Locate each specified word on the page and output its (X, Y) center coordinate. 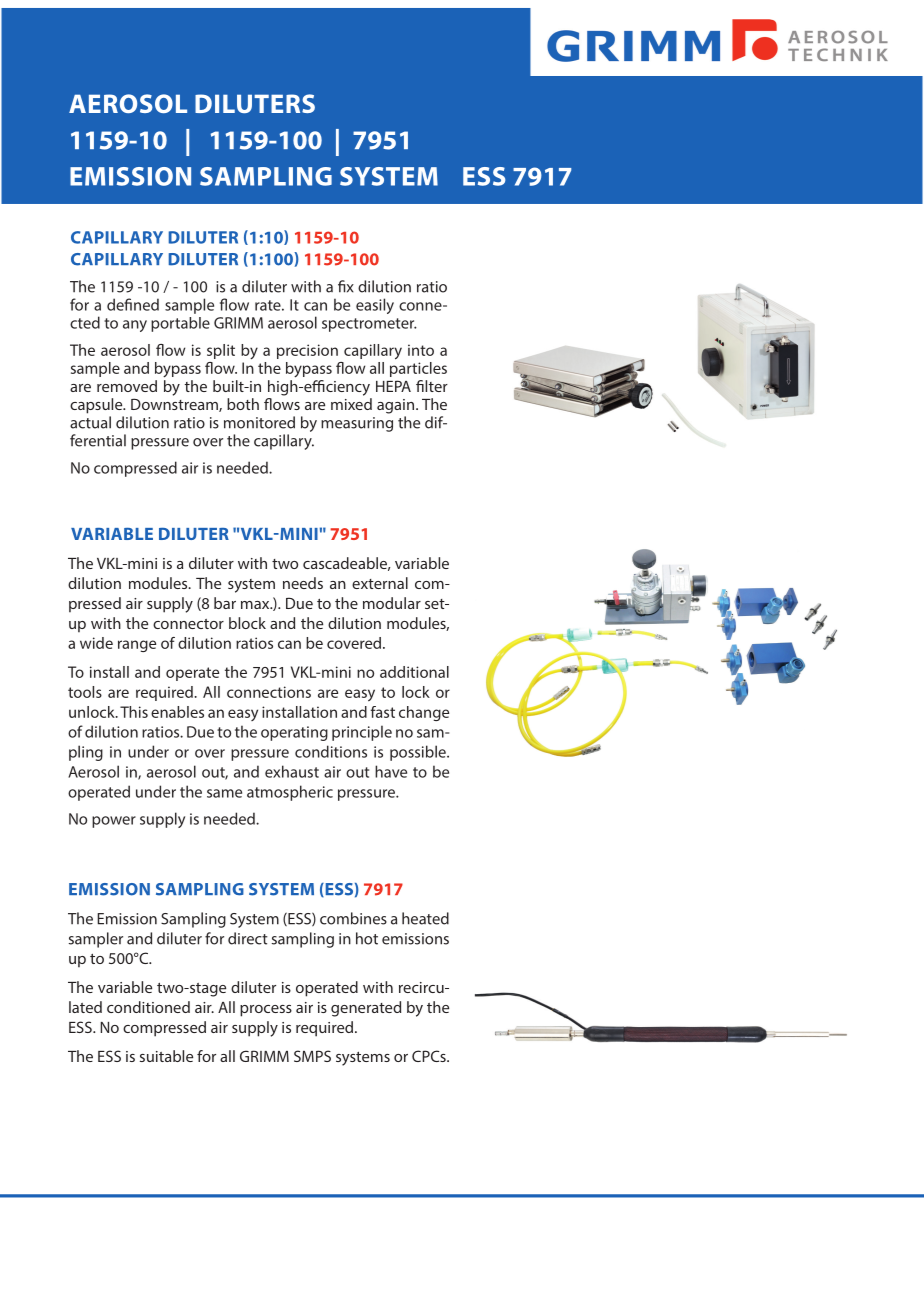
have (391, 771)
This (134, 712)
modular (392, 603)
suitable (166, 1056)
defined (133, 304)
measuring (357, 424)
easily (375, 306)
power (114, 822)
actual (90, 422)
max (256, 605)
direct (248, 938)
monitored (259, 422)
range (137, 646)
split (221, 351)
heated (425, 918)
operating (294, 733)
